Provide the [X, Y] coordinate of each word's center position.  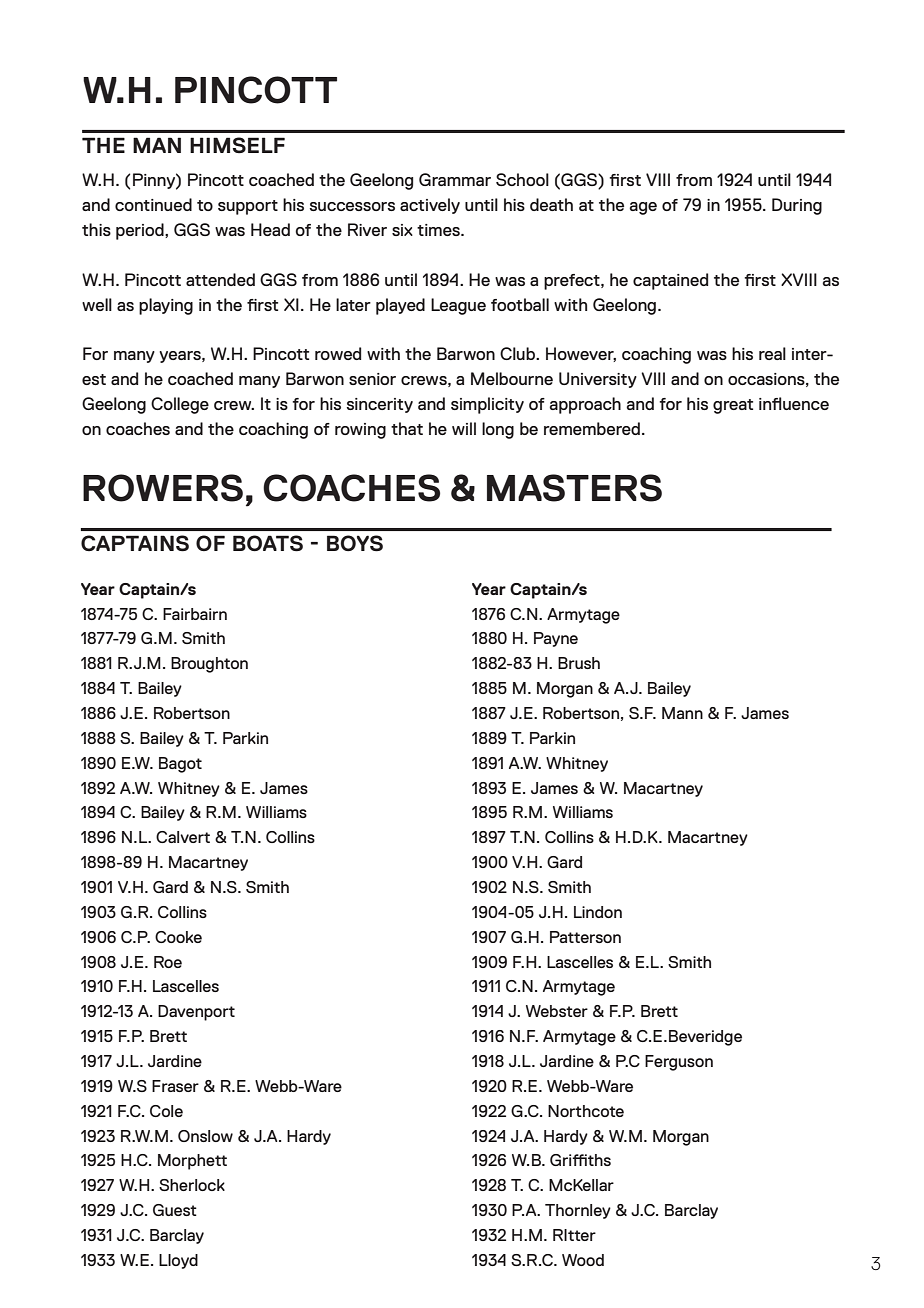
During [797, 206]
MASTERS [574, 488]
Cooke [178, 937]
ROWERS [163, 488]
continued [153, 204]
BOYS [355, 543]
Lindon [598, 912]
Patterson [585, 937]
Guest [175, 1210]
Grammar [455, 179]
